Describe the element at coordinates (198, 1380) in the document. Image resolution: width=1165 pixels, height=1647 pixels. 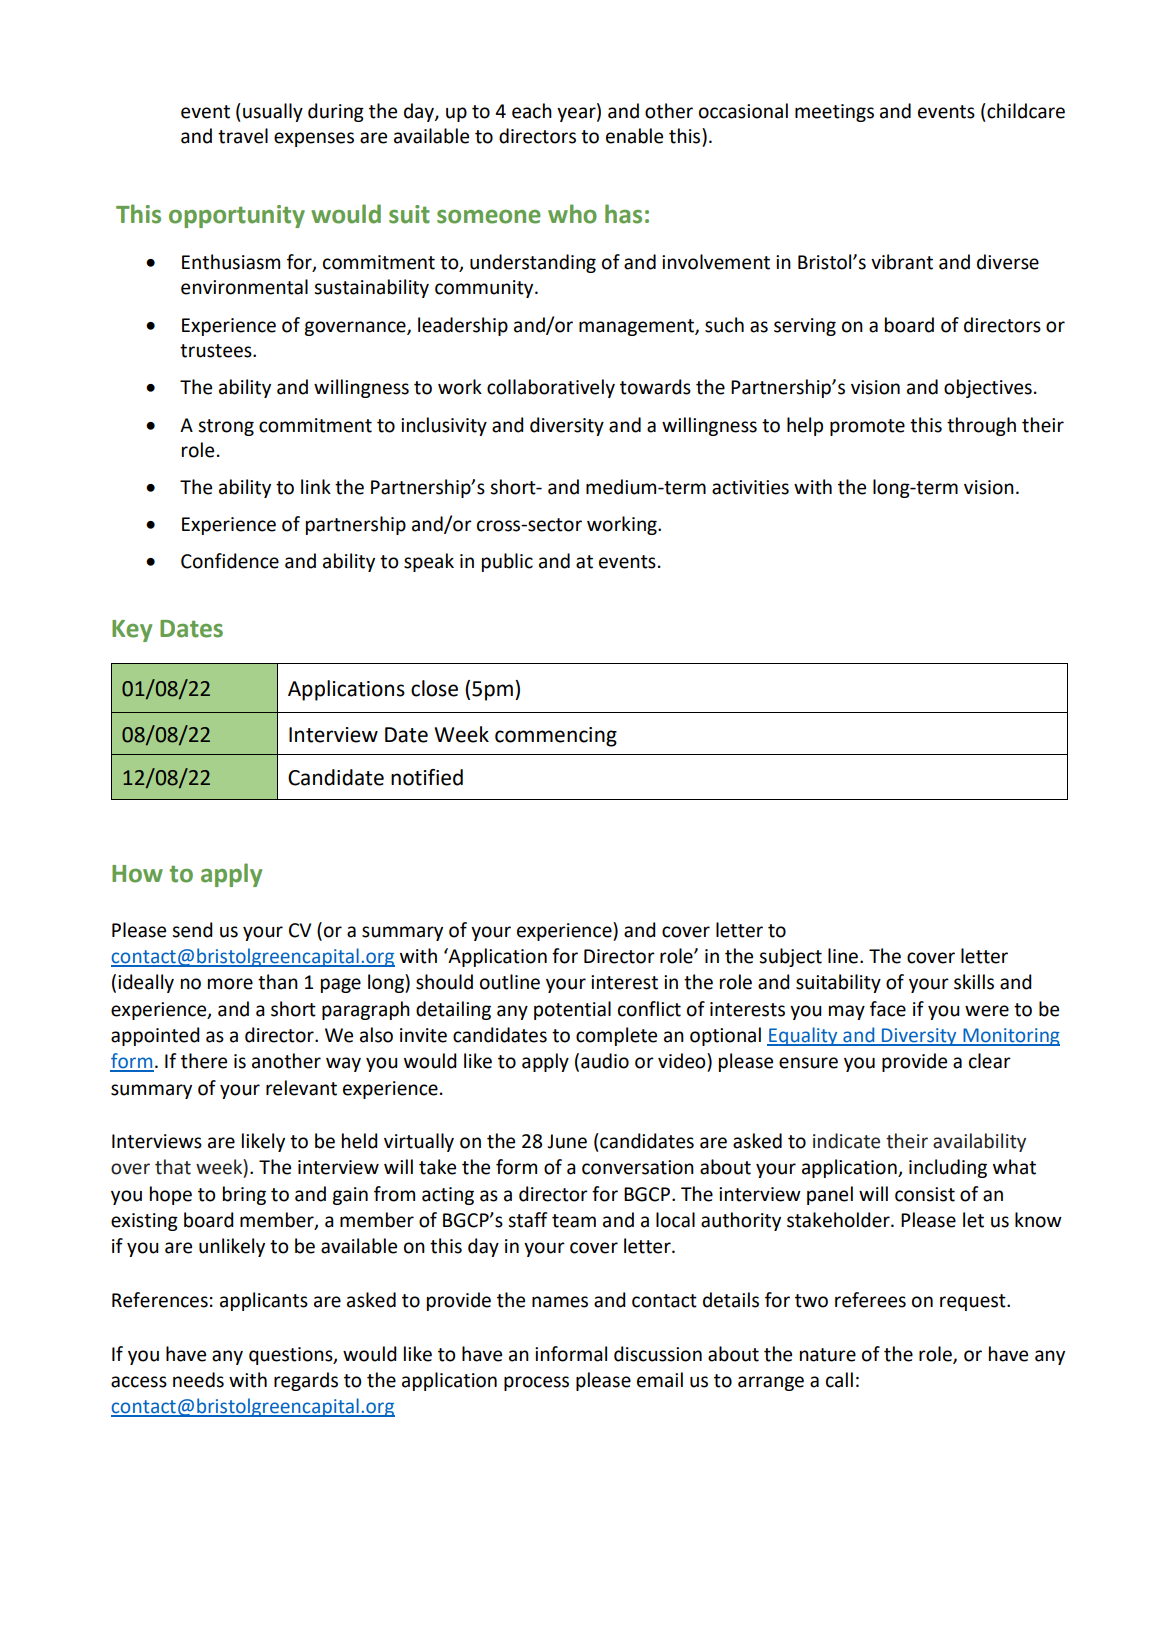
I see `needs` at that location.
